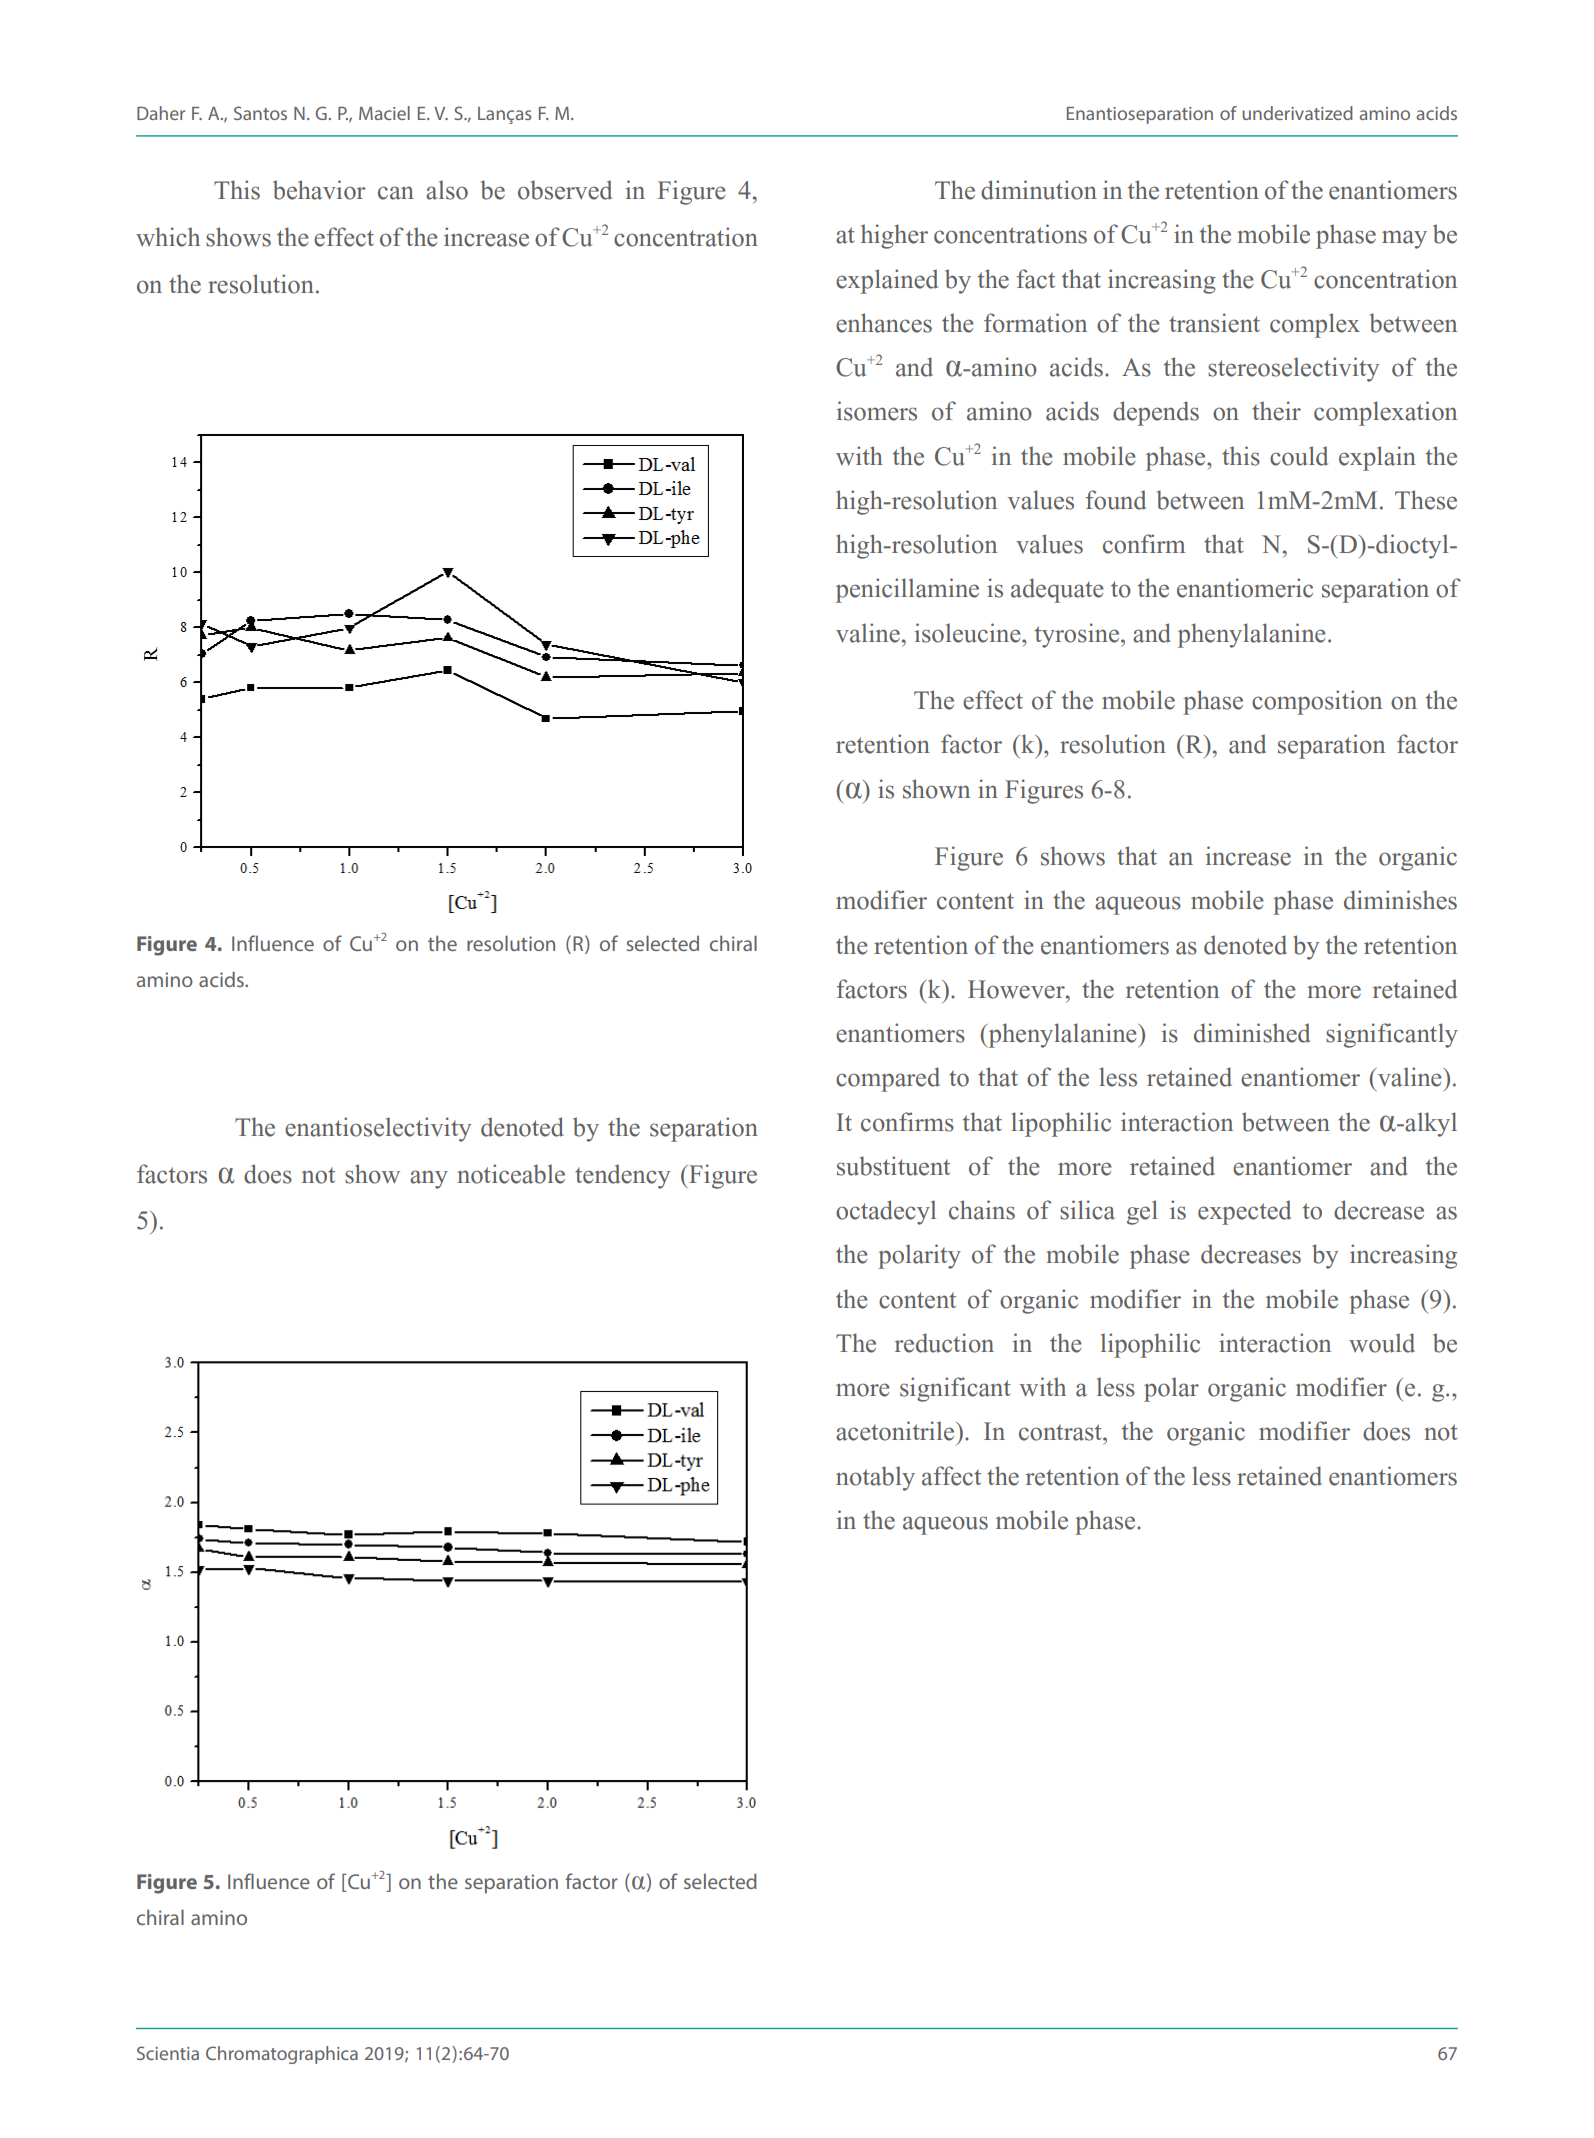  Describe the element at coordinates (1404, 239) in the screenshot. I see `may` at that location.
